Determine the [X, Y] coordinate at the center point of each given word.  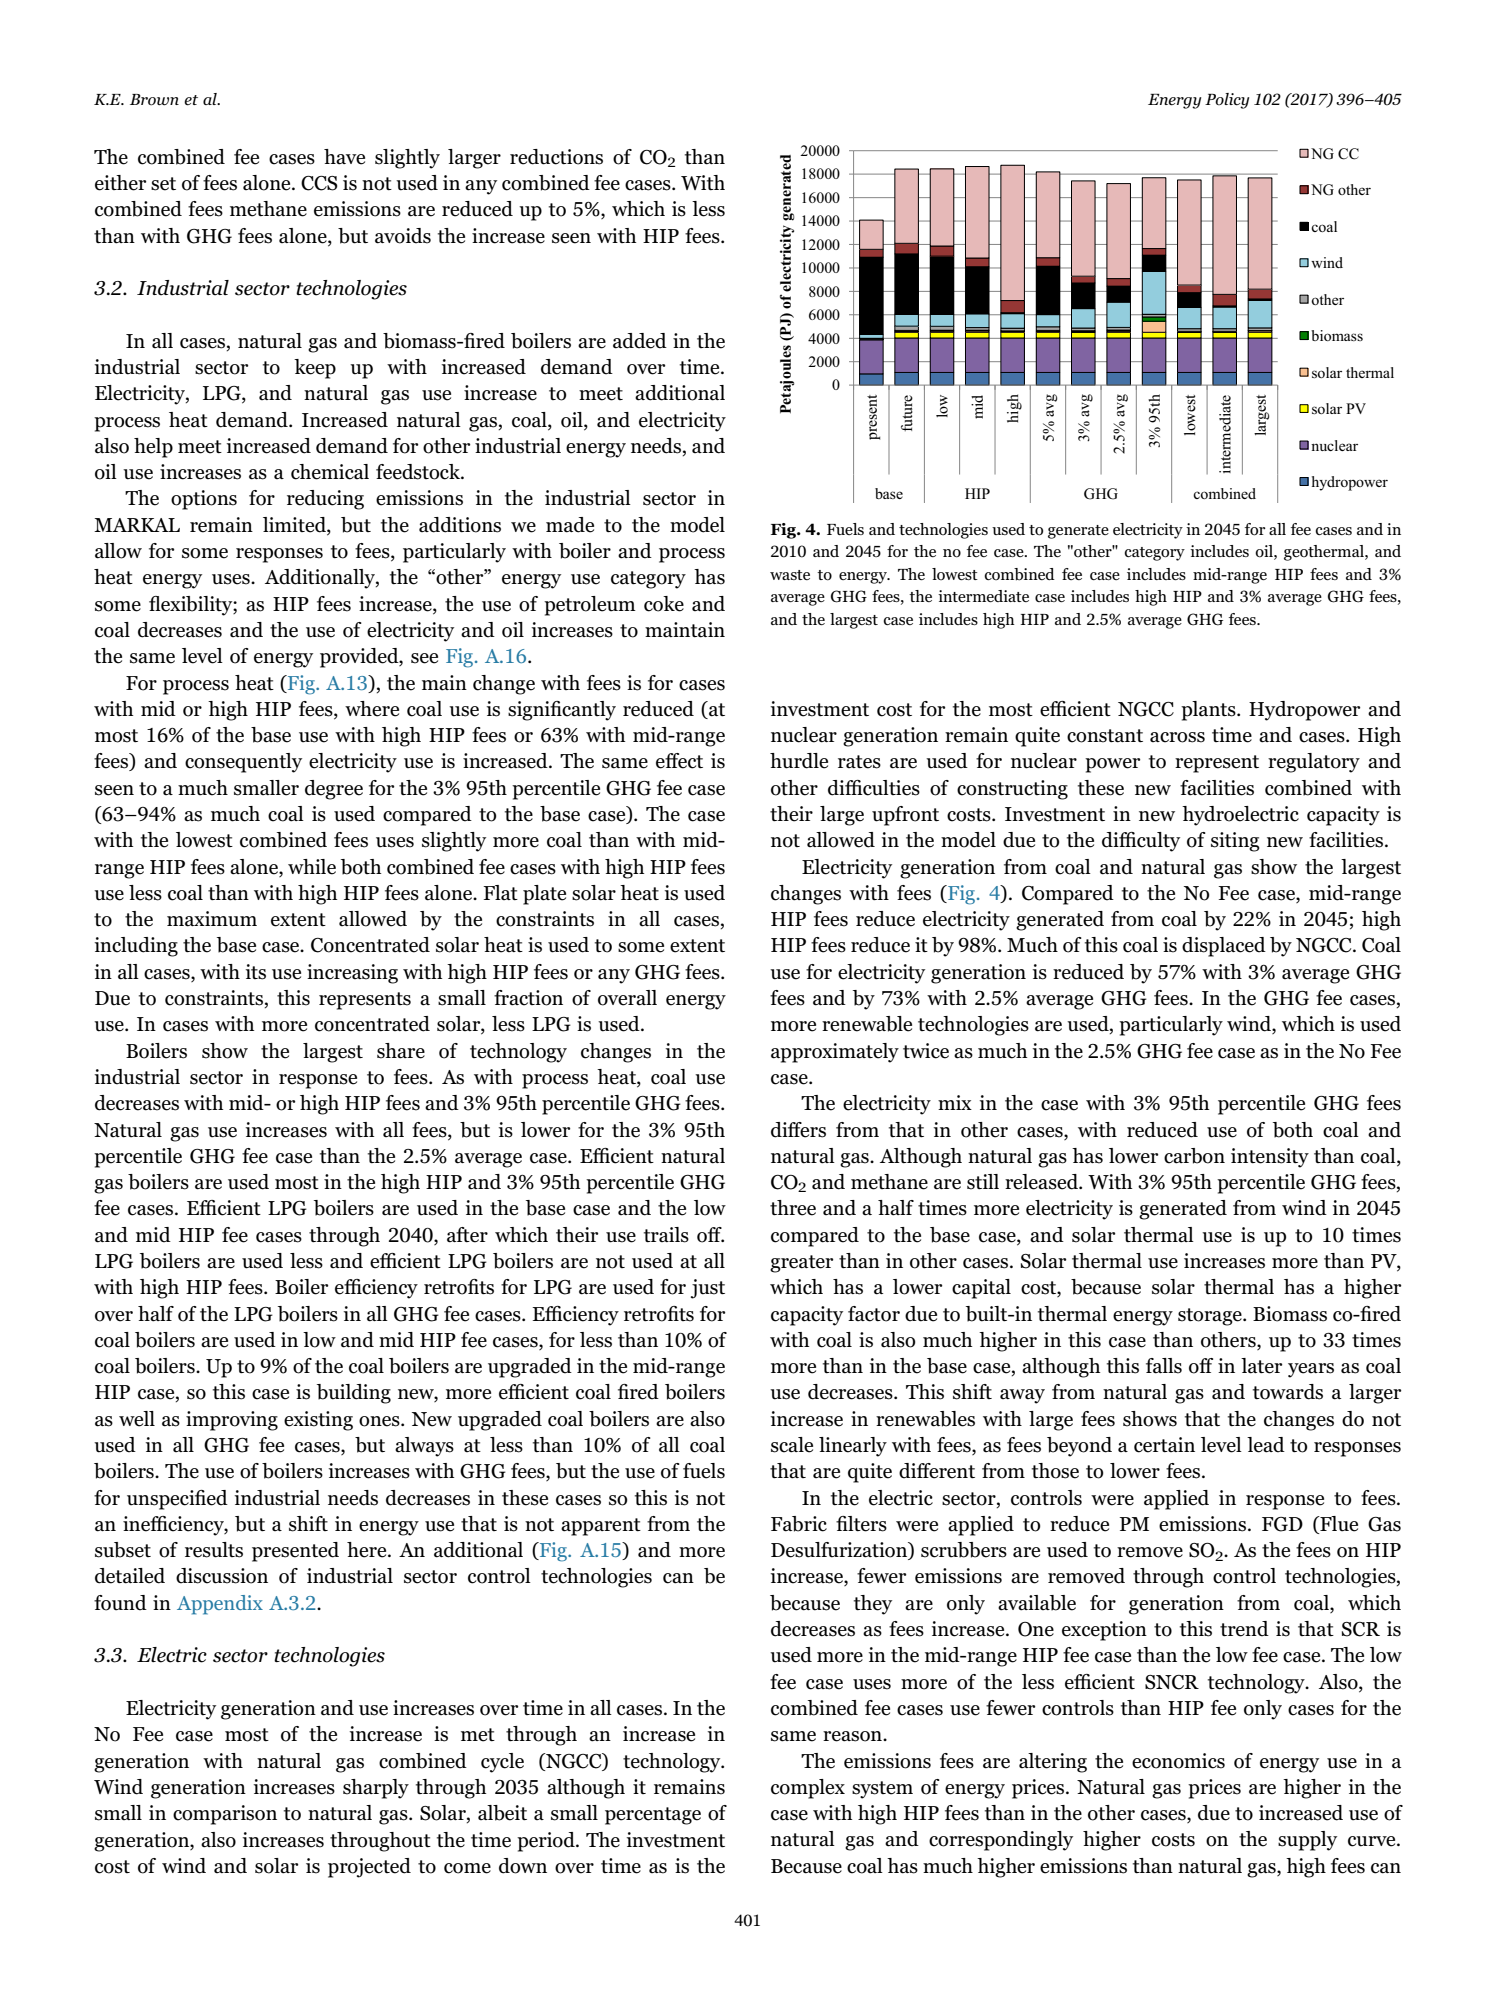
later [1261, 1366]
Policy [1227, 101]
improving [232, 1421]
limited [295, 526]
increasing [352, 974]
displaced [1224, 947]
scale [792, 1445]
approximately [835, 1053]
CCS [319, 183]
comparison [225, 1815]
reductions [556, 157]
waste [790, 575]
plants [1209, 711]
